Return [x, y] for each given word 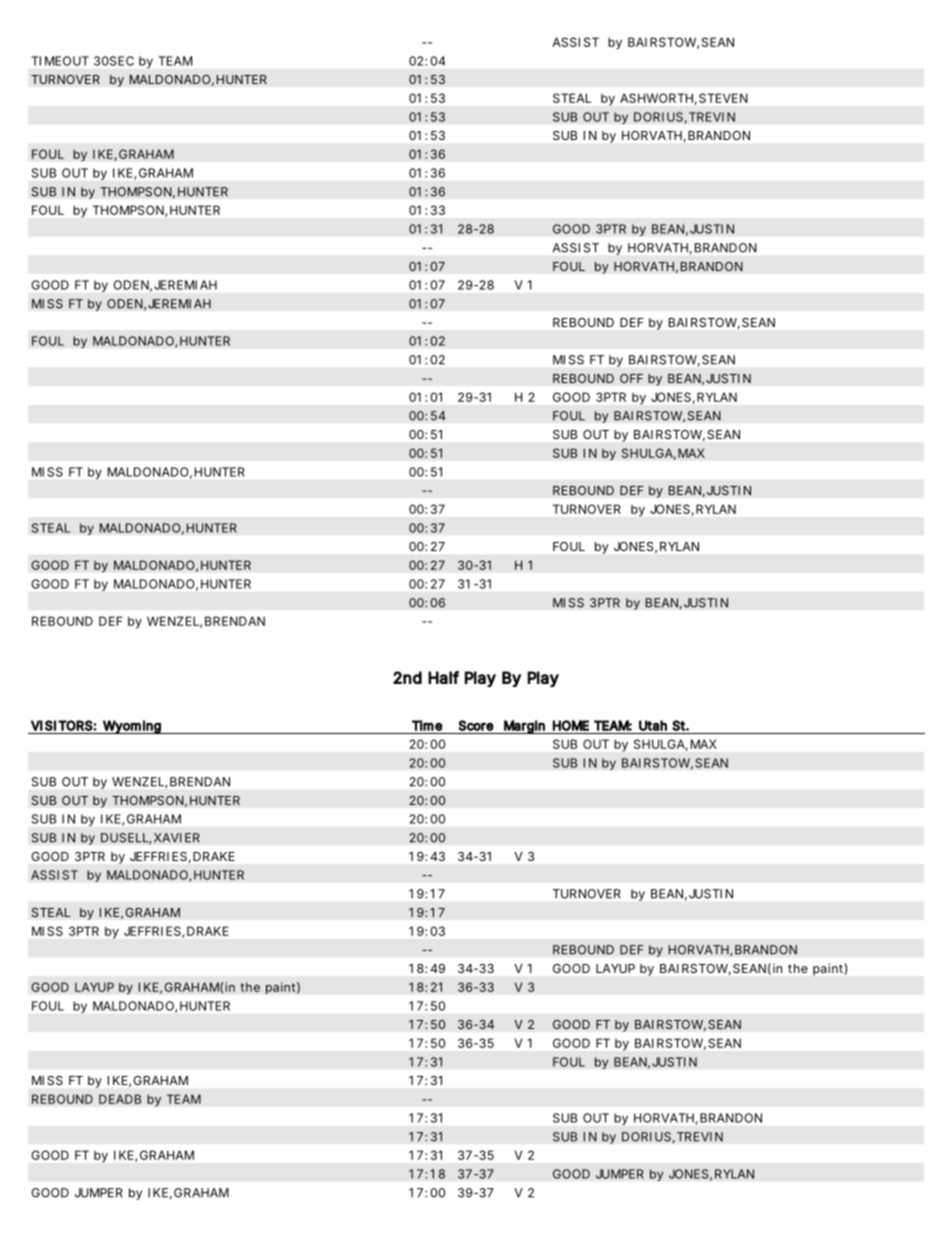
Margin [524, 727]
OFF [631, 378]
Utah [653, 725]
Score [476, 725]
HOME [571, 725]
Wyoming [132, 727]
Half [443, 677]
